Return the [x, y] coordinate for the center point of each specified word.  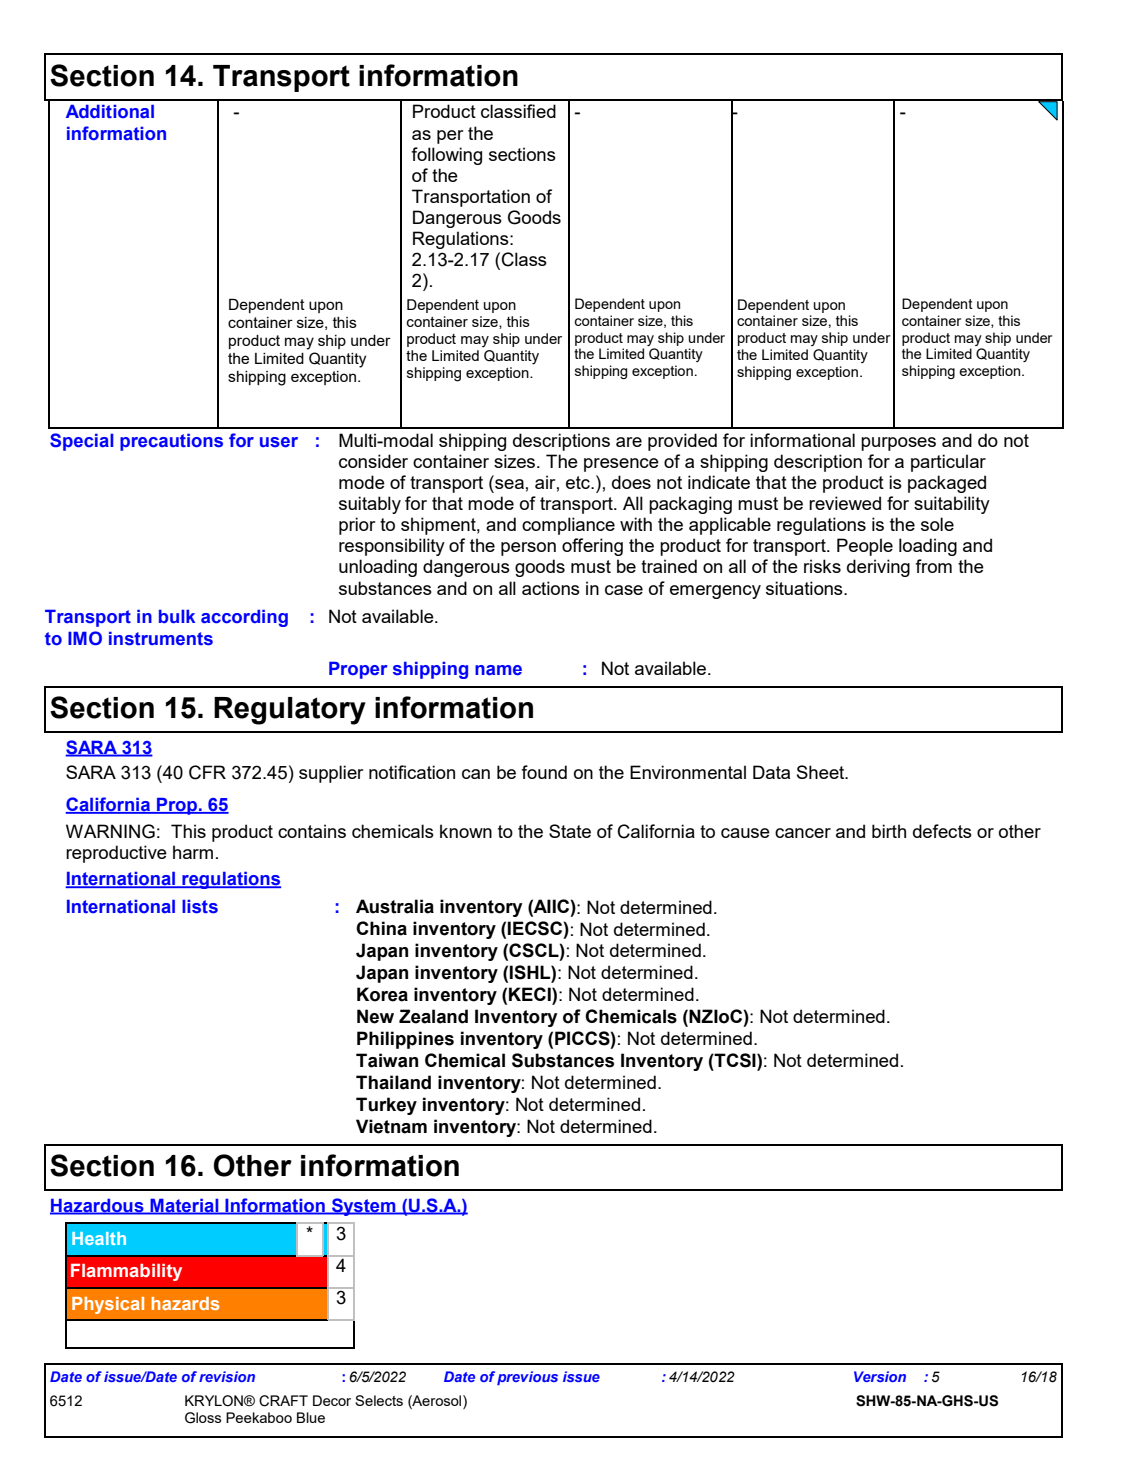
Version [880, 1376]
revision [227, 1376]
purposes [898, 444]
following [446, 156]
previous [527, 1378]
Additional [110, 111]
